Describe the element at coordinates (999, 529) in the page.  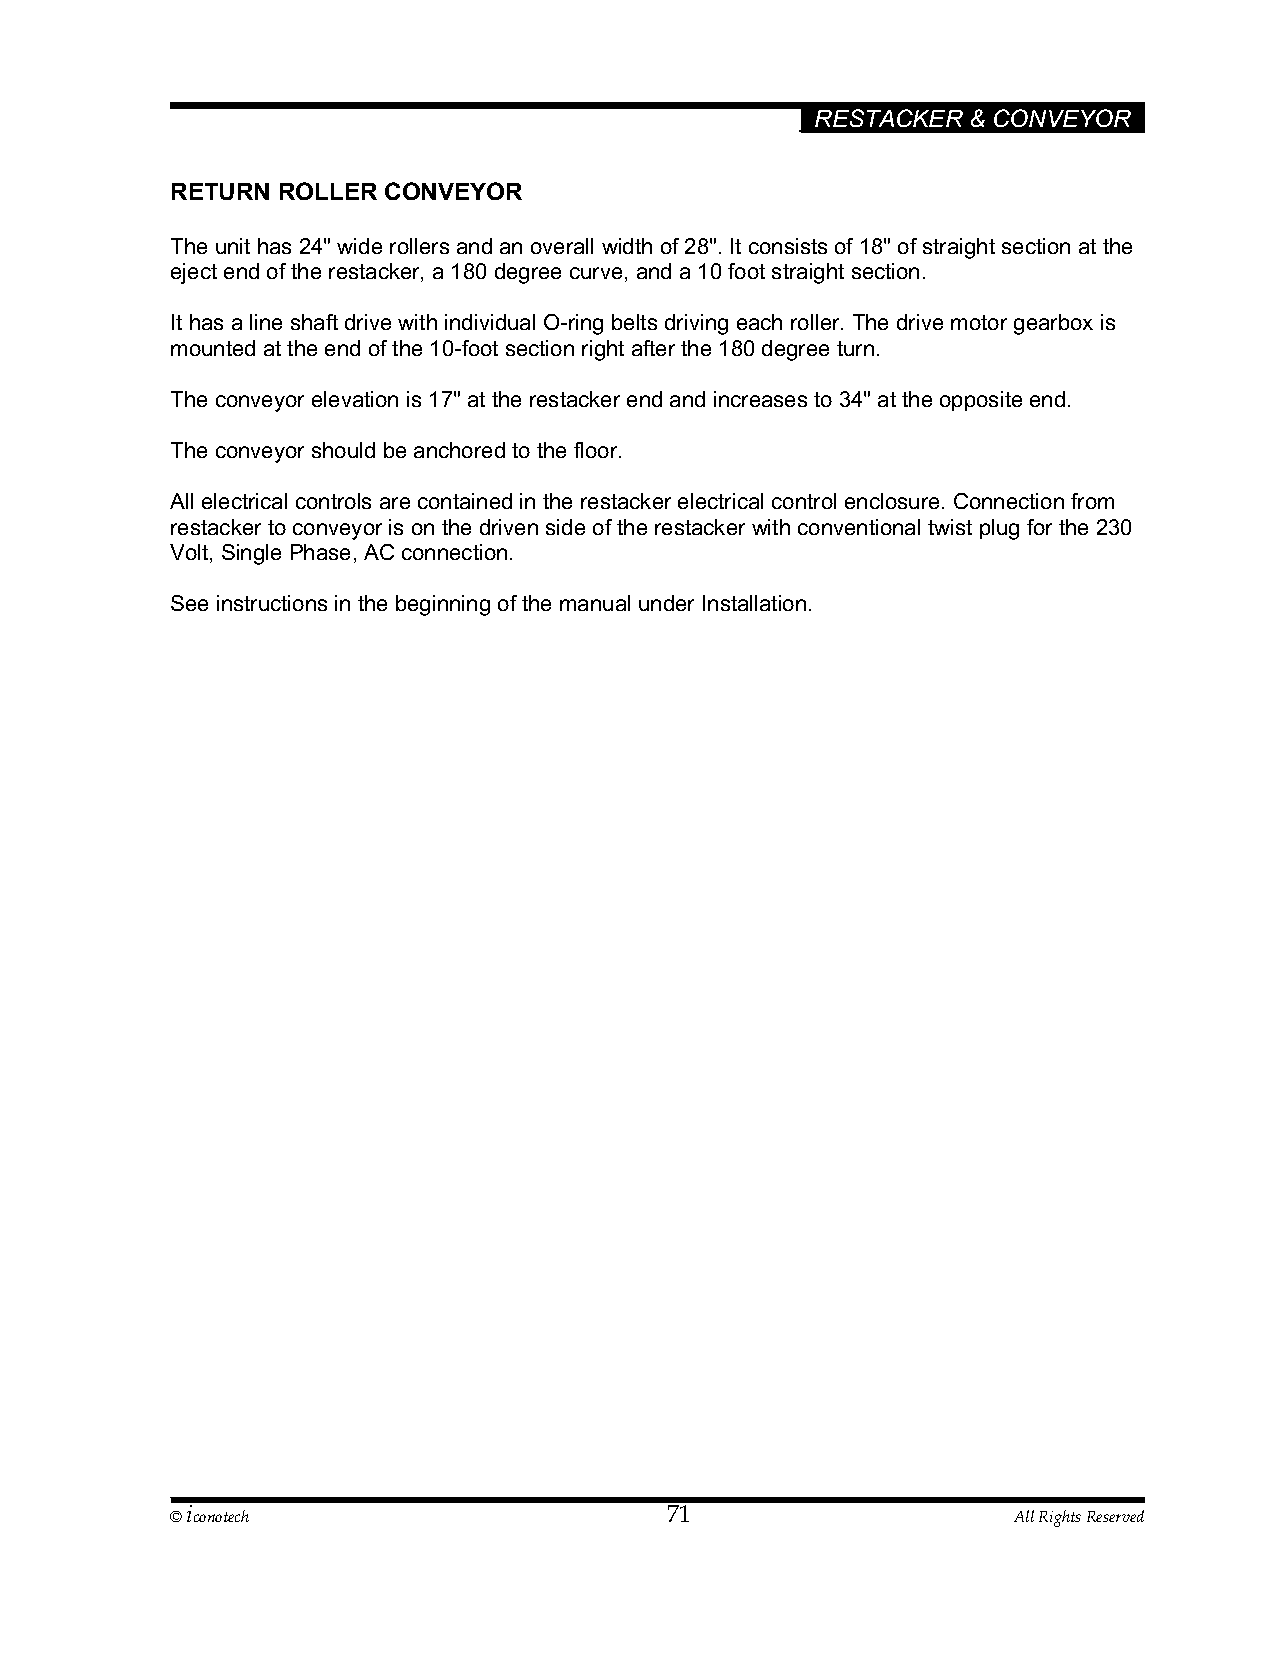
I see `plug` at that location.
